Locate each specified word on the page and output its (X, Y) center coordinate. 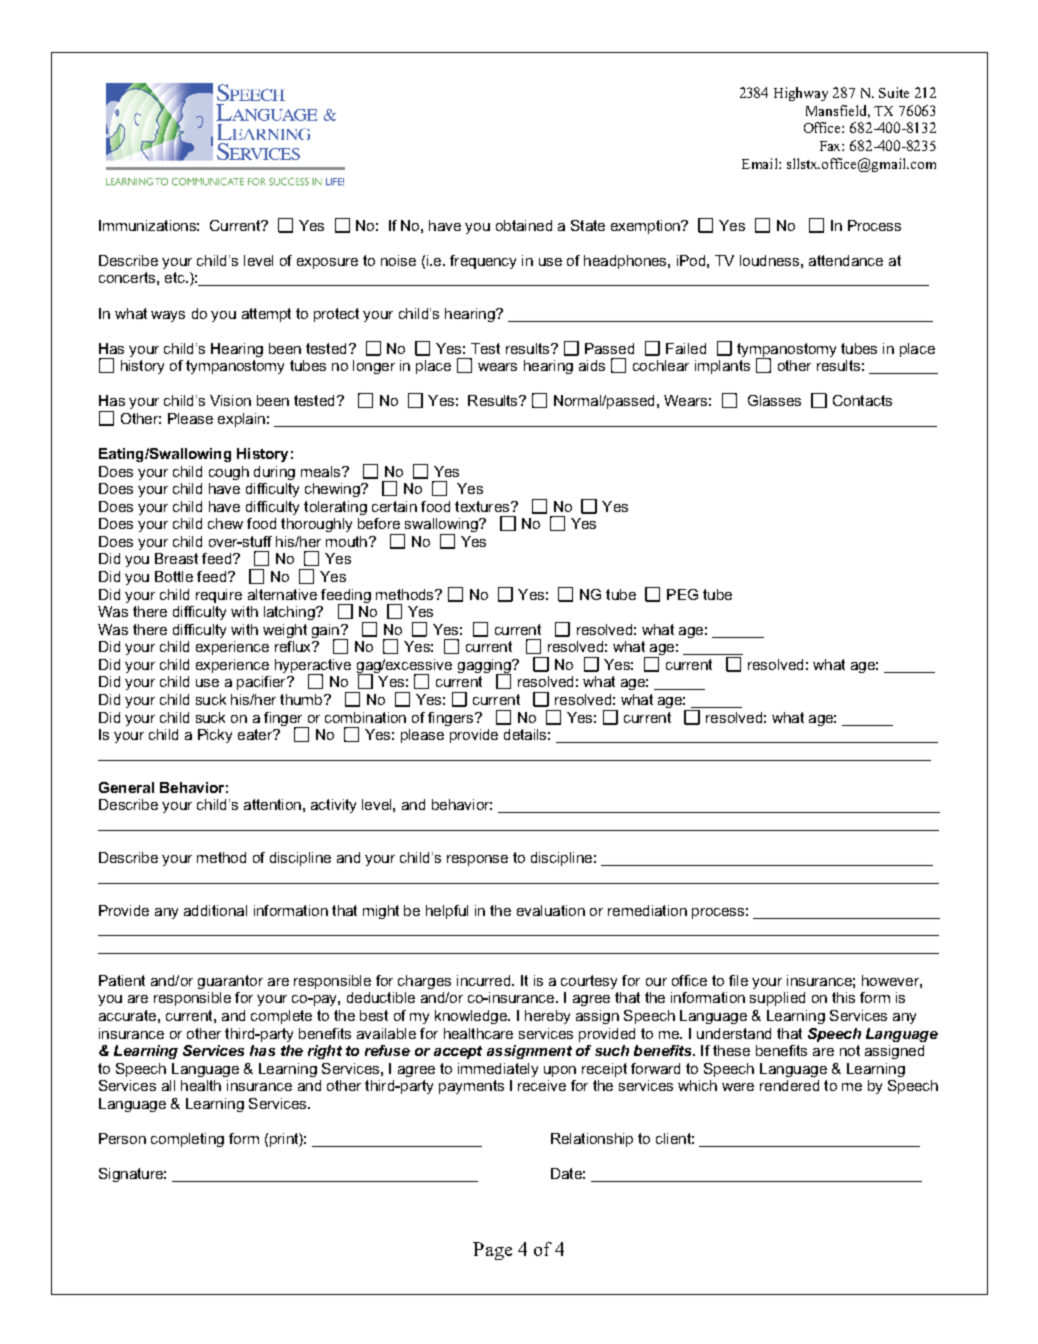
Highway (801, 94)
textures (483, 506)
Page (492, 1251)
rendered (789, 1085)
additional (215, 910)
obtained (524, 225)
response (477, 860)
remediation (647, 910)
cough (229, 473)
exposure (327, 263)
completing (187, 1140)
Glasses (774, 400)
